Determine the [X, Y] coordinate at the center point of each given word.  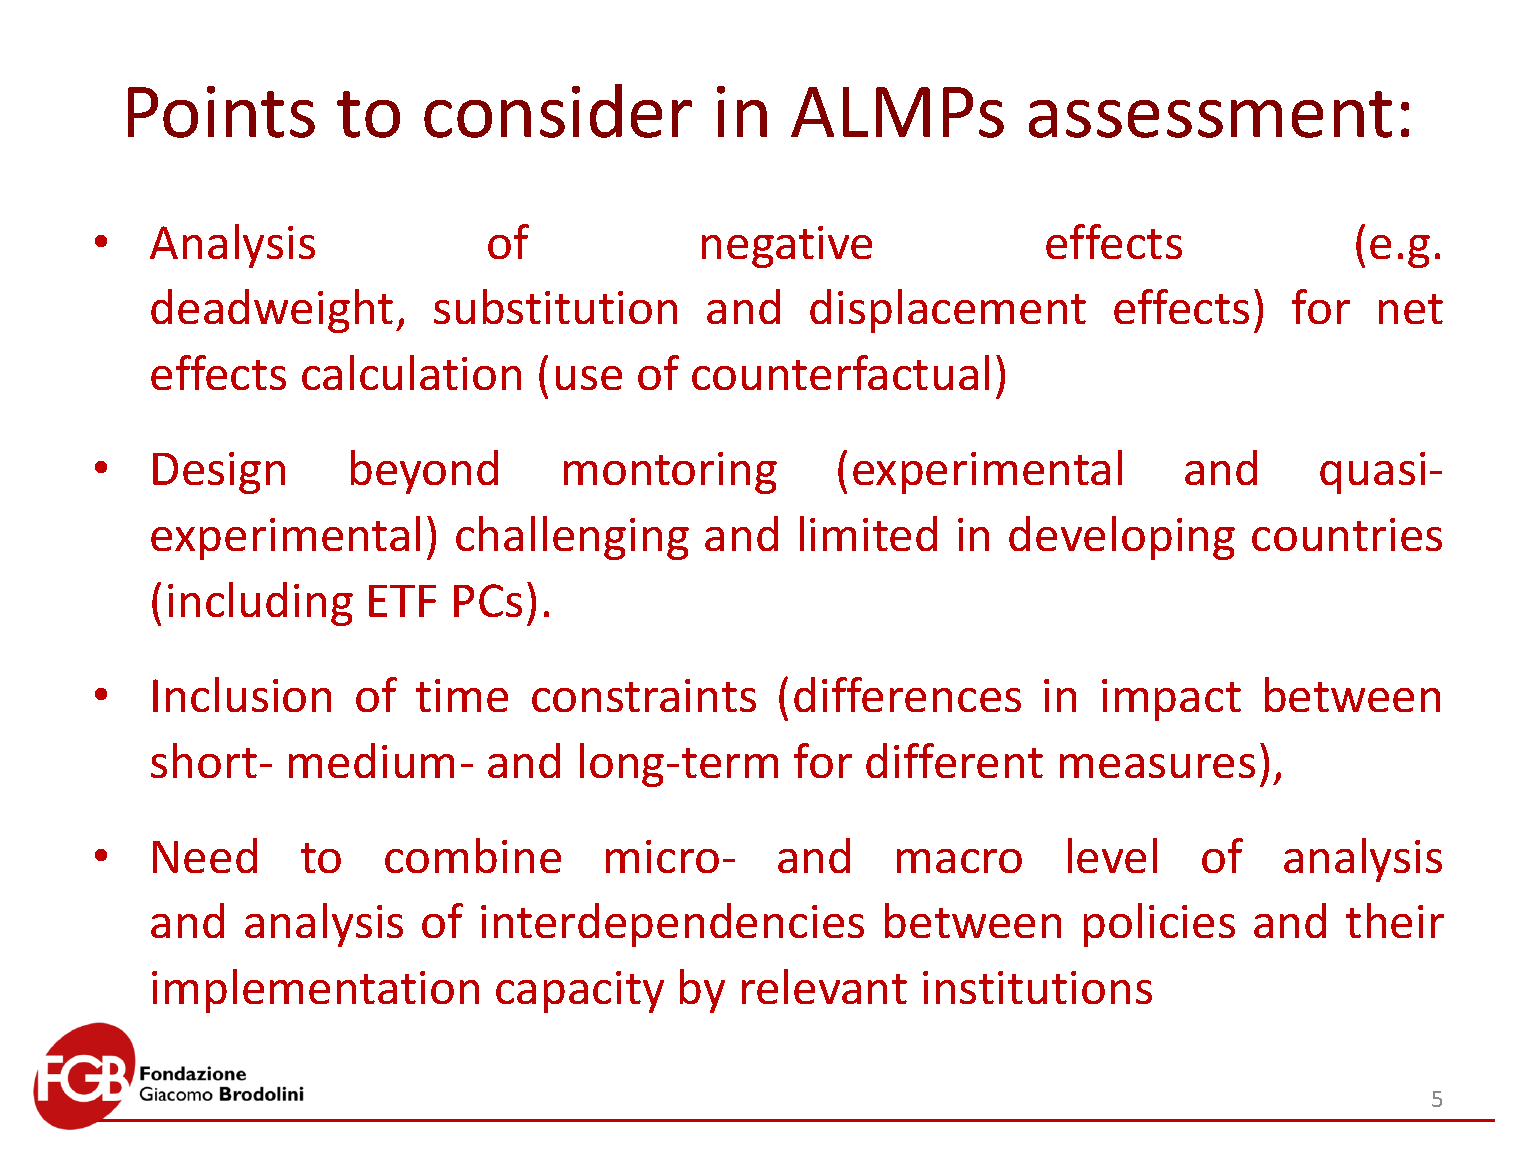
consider [558, 111]
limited [868, 533]
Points [221, 112]
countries [1347, 534]
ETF [402, 601]
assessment [1210, 114]
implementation [315, 991]
